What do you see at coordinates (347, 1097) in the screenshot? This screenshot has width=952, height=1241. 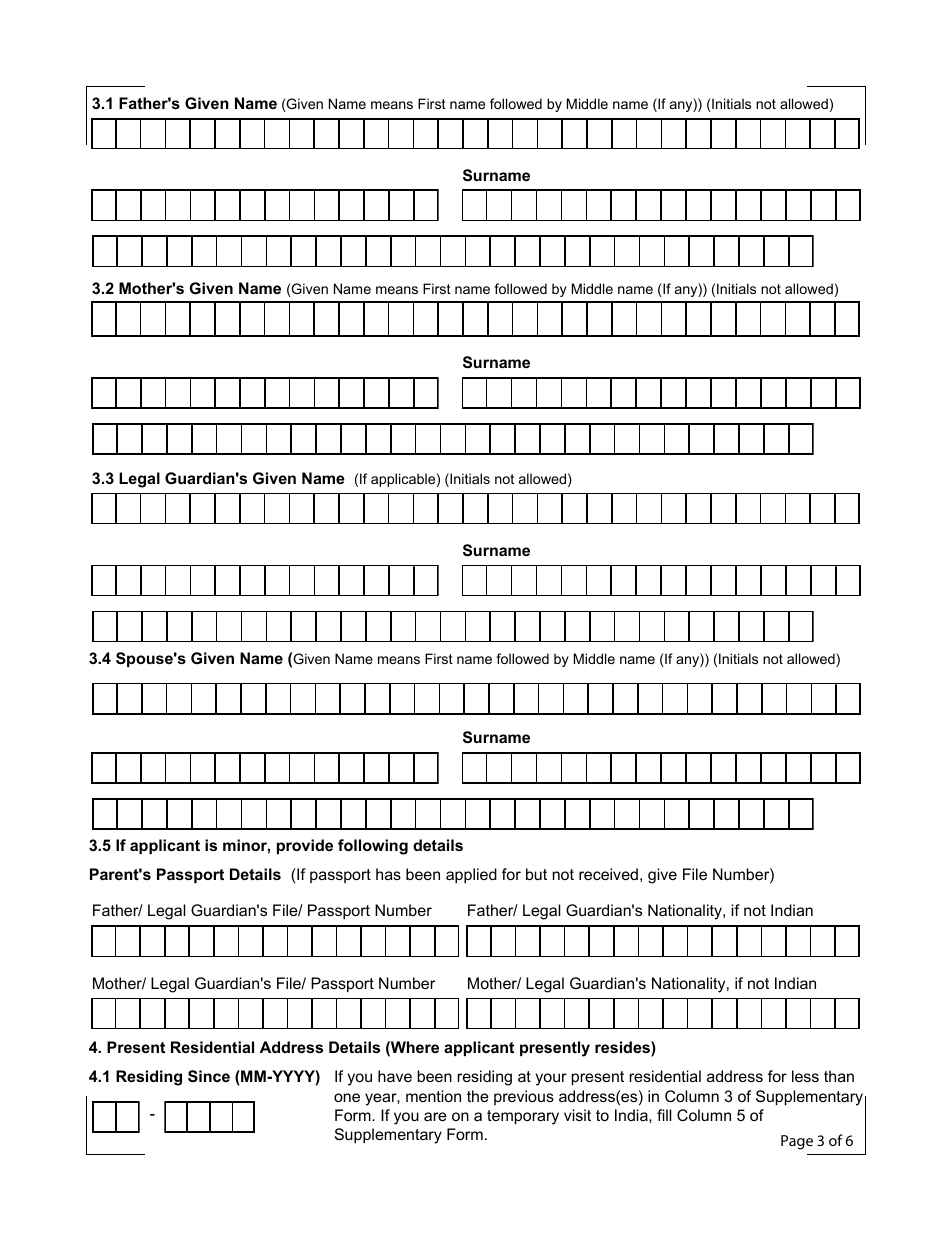 I see `one` at bounding box center [347, 1097].
